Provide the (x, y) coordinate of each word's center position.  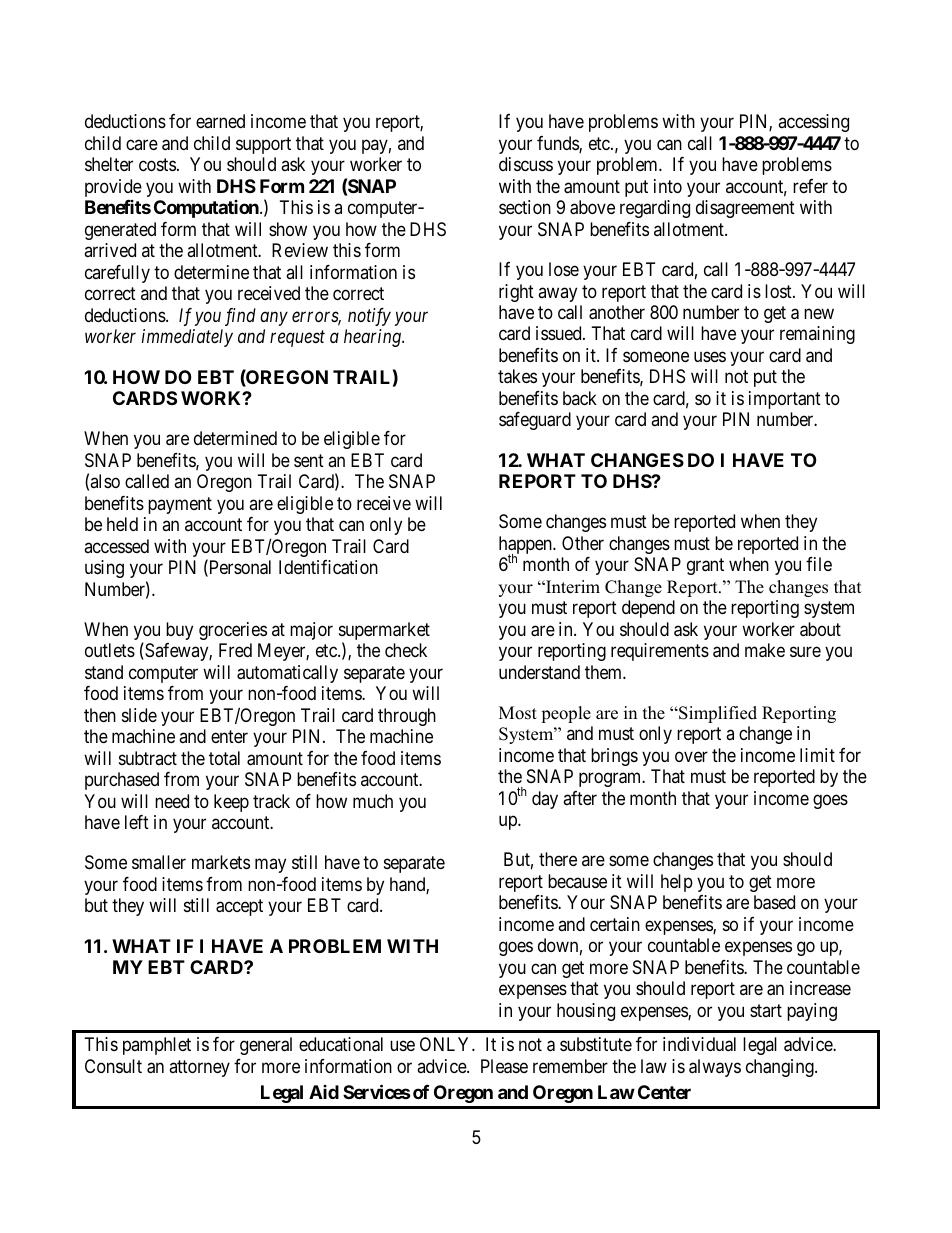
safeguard (535, 421)
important (785, 400)
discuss (526, 164)
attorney (199, 1068)
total (224, 758)
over (691, 756)
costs (157, 165)
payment (180, 505)
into (668, 186)
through (407, 717)
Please (504, 1066)
